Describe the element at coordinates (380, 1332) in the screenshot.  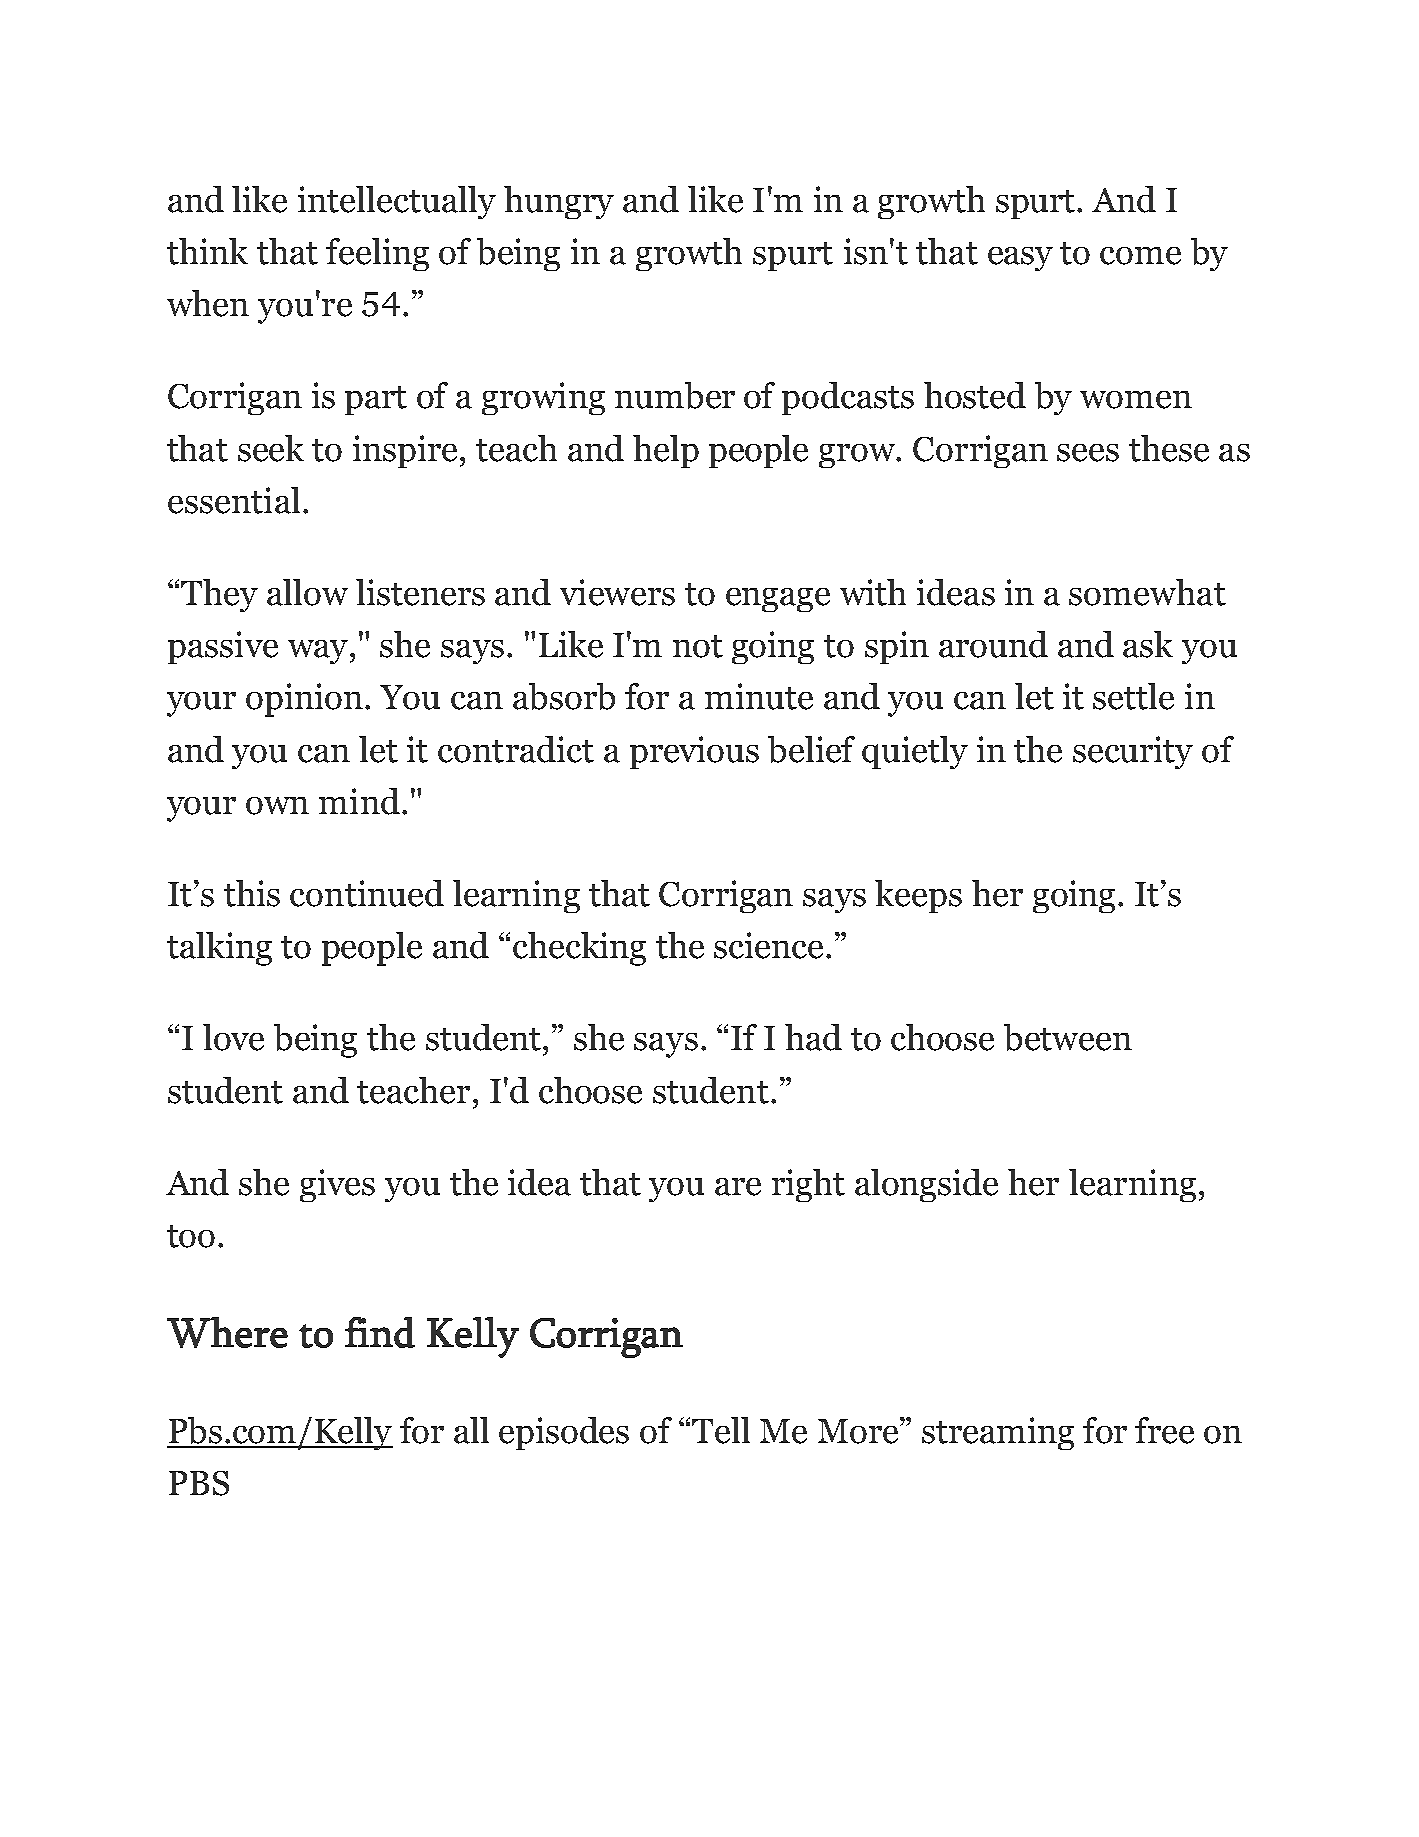
I see `find` at that location.
